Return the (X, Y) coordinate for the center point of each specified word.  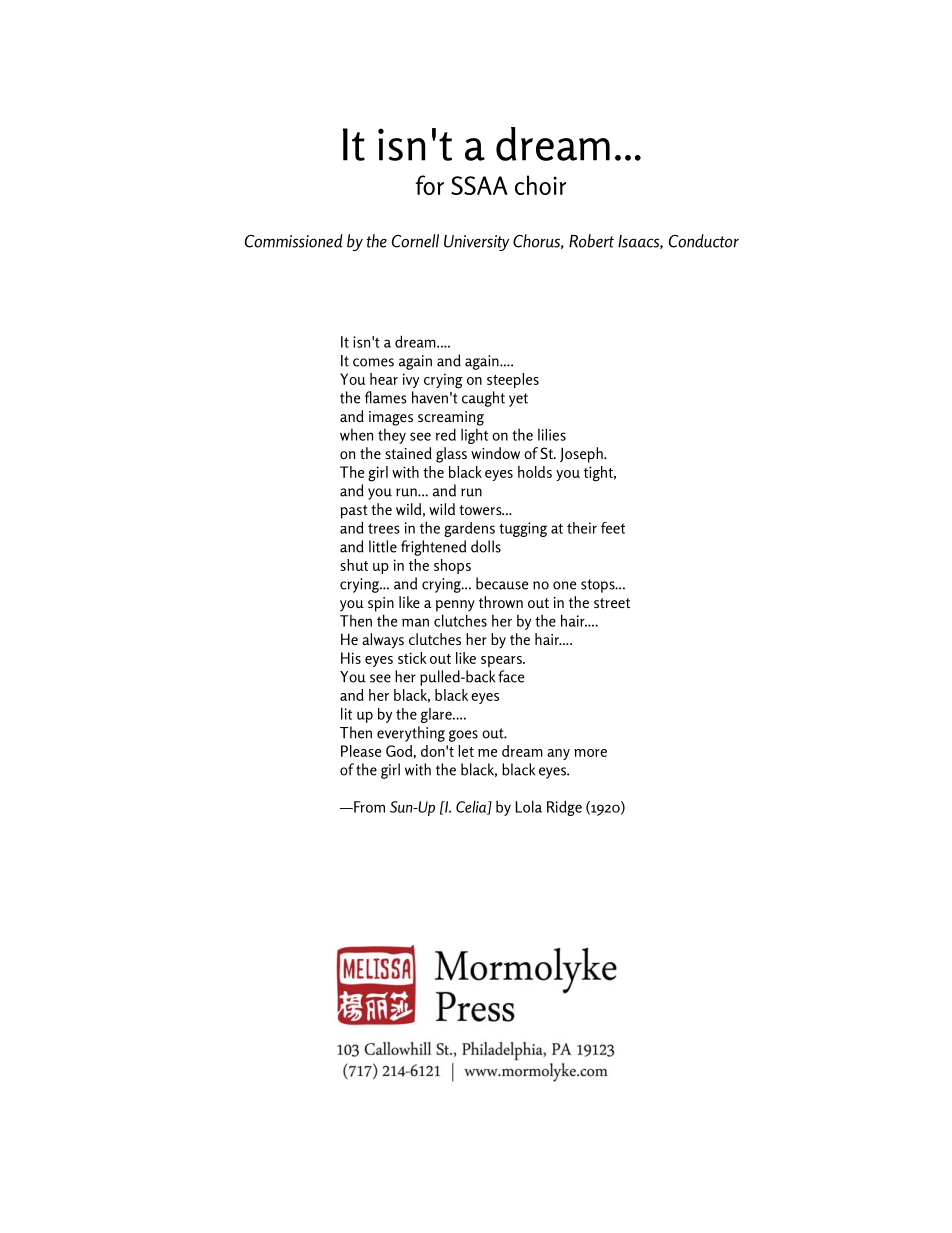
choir (541, 185)
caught (483, 399)
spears (502, 661)
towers (481, 510)
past (354, 512)
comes (373, 362)
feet (613, 528)
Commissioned (294, 241)
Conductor (704, 241)
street (612, 603)
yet (518, 400)
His (351, 658)
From (368, 807)
